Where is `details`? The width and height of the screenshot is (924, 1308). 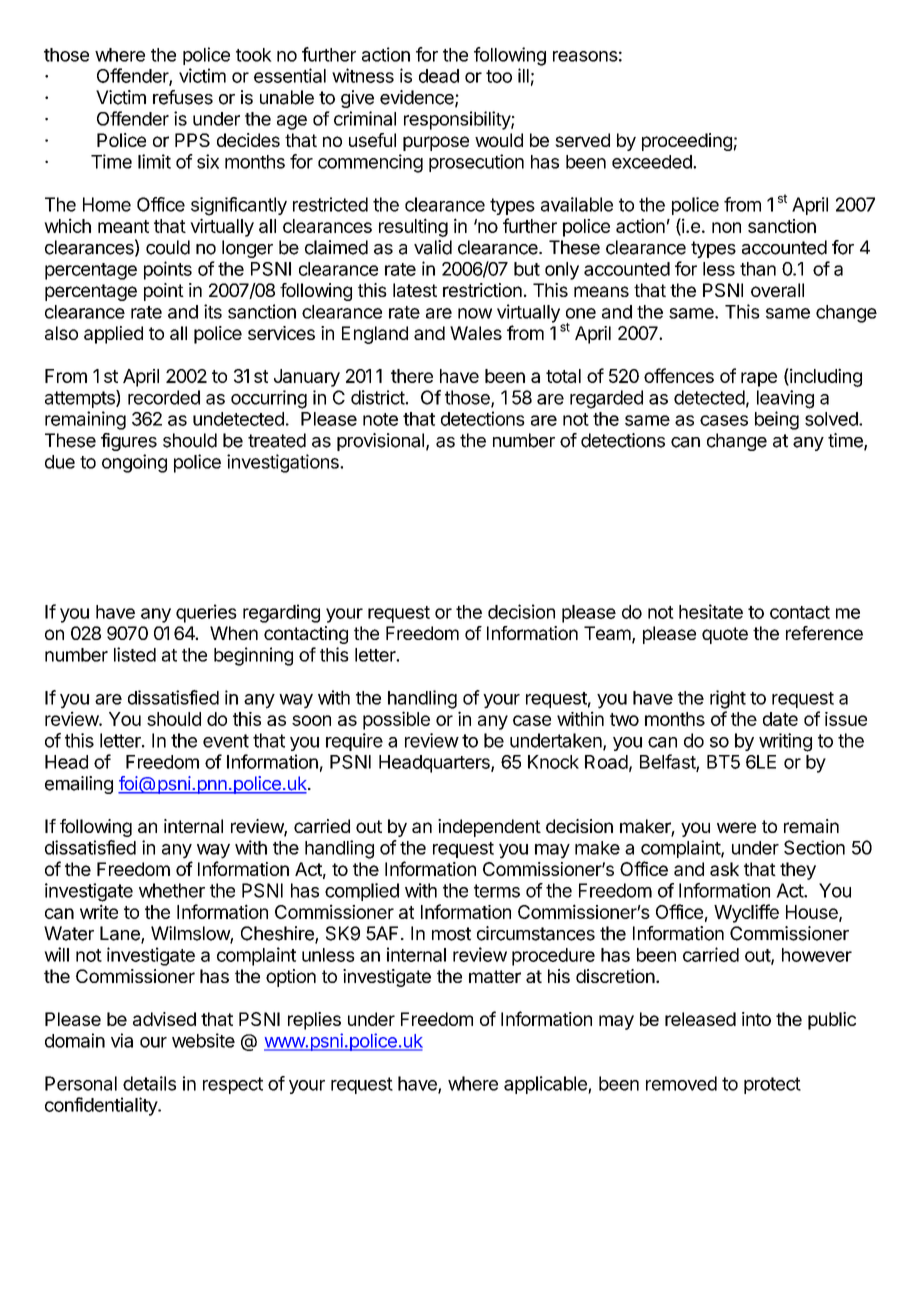
details is located at coordinates (149, 1083).
